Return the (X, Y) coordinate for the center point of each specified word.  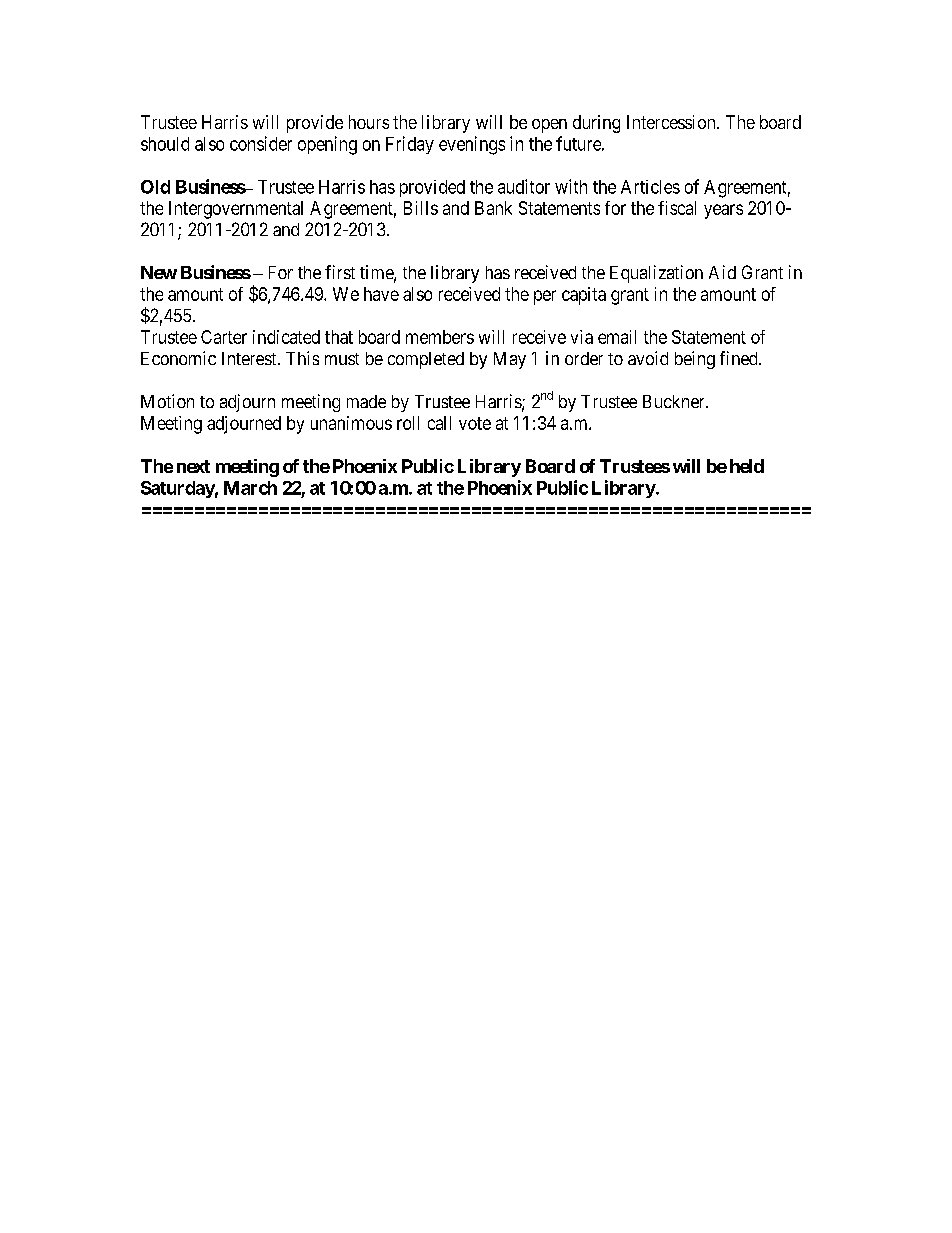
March (250, 488)
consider (261, 143)
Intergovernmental (236, 210)
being (695, 360)
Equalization (656, 274)
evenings (472, 145)
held (747, 466)
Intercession (672, 122)
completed (426, 360)
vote (475, 423)
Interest (250, 358)
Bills (421, 208)
